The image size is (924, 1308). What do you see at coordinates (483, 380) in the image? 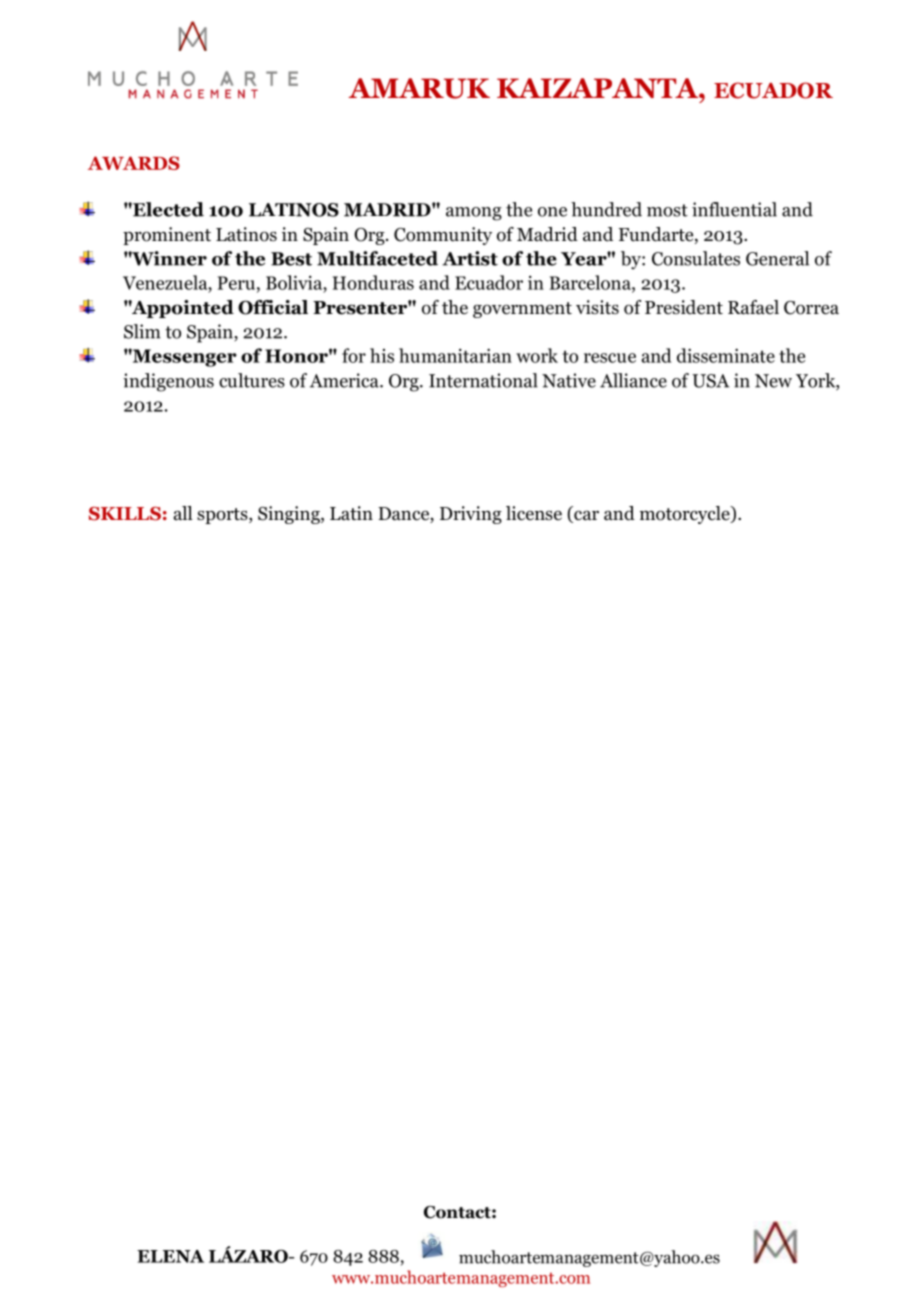
I see `International` at bounding box center [483, 380].
